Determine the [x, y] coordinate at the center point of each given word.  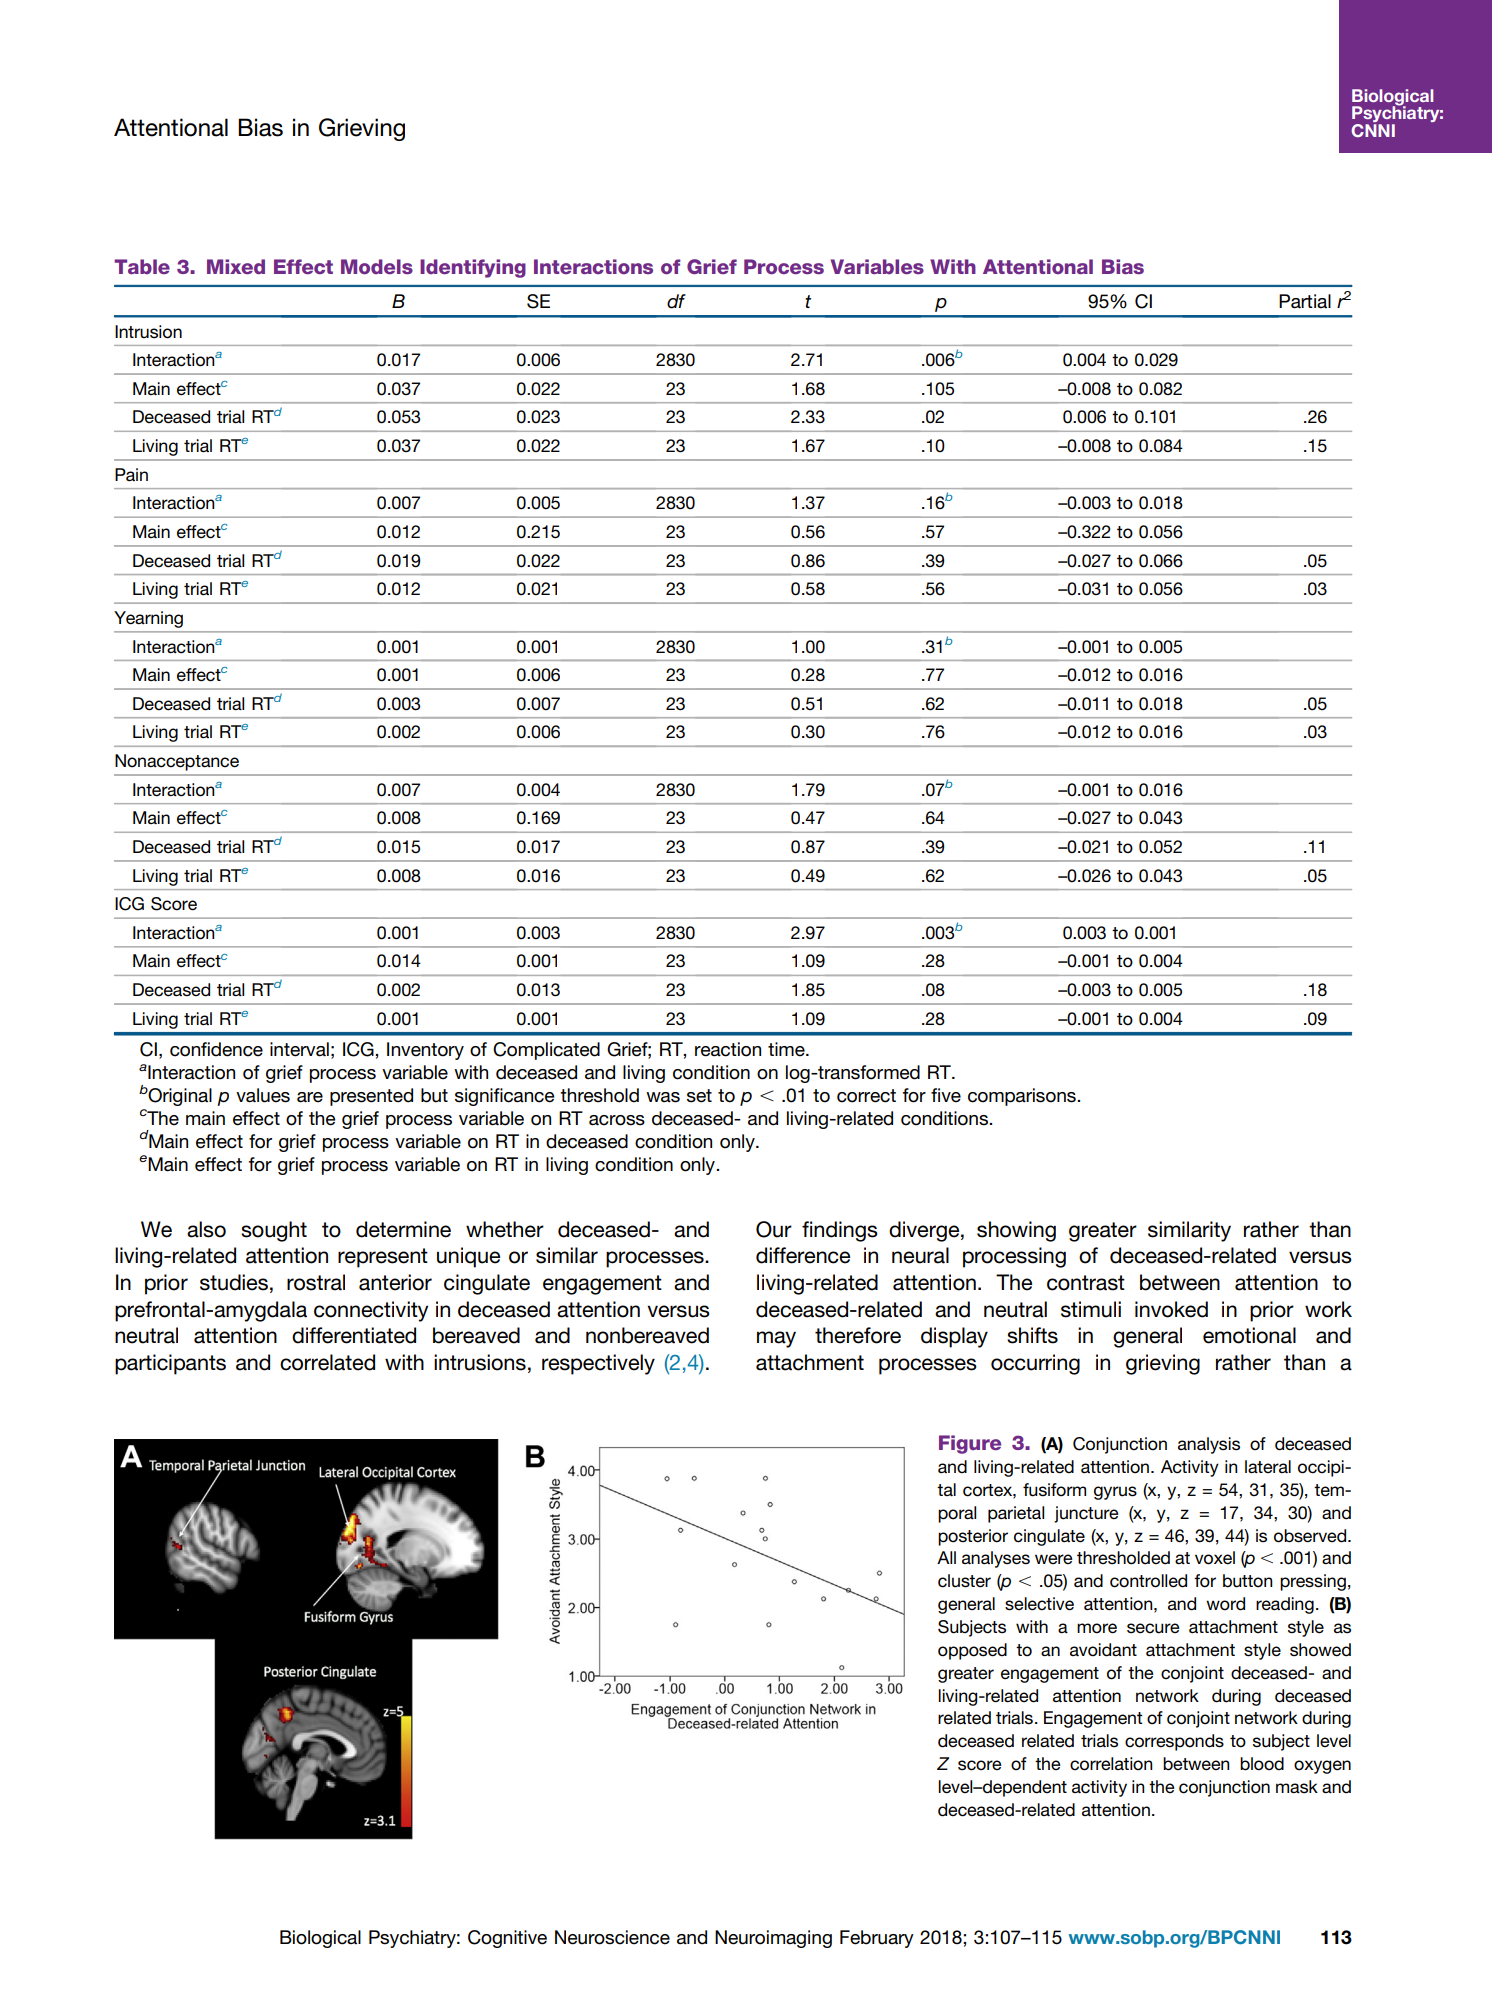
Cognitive [507, 1939]
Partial [1305, 301]
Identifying [473, 268]
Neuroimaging [773, 1939]
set [699, 1096]
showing [1016, 1231]
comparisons [1023, 1097]
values [263, 1095]
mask [1297, 1787]
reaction [728, 1049]
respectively [598, 1364]
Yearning [148, 619]
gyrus [1115, 1493]
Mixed [236, 266]
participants [170, 1364]
